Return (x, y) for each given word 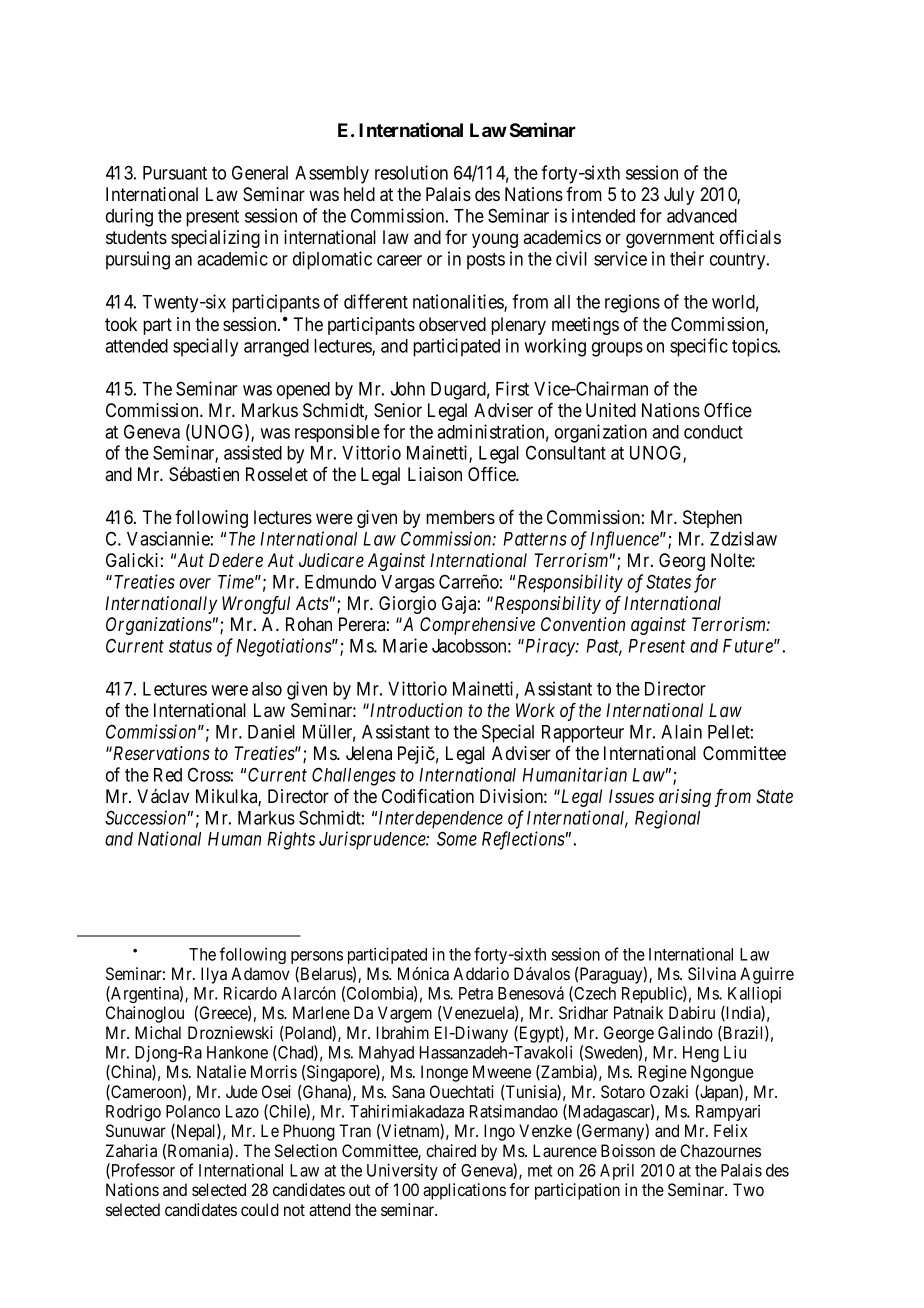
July (679, 196)
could (260, 1209)
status (190, 646)
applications (464, 1191)
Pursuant (175, 173)
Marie (405, 645)
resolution (411, 172)
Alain (681, 731)
